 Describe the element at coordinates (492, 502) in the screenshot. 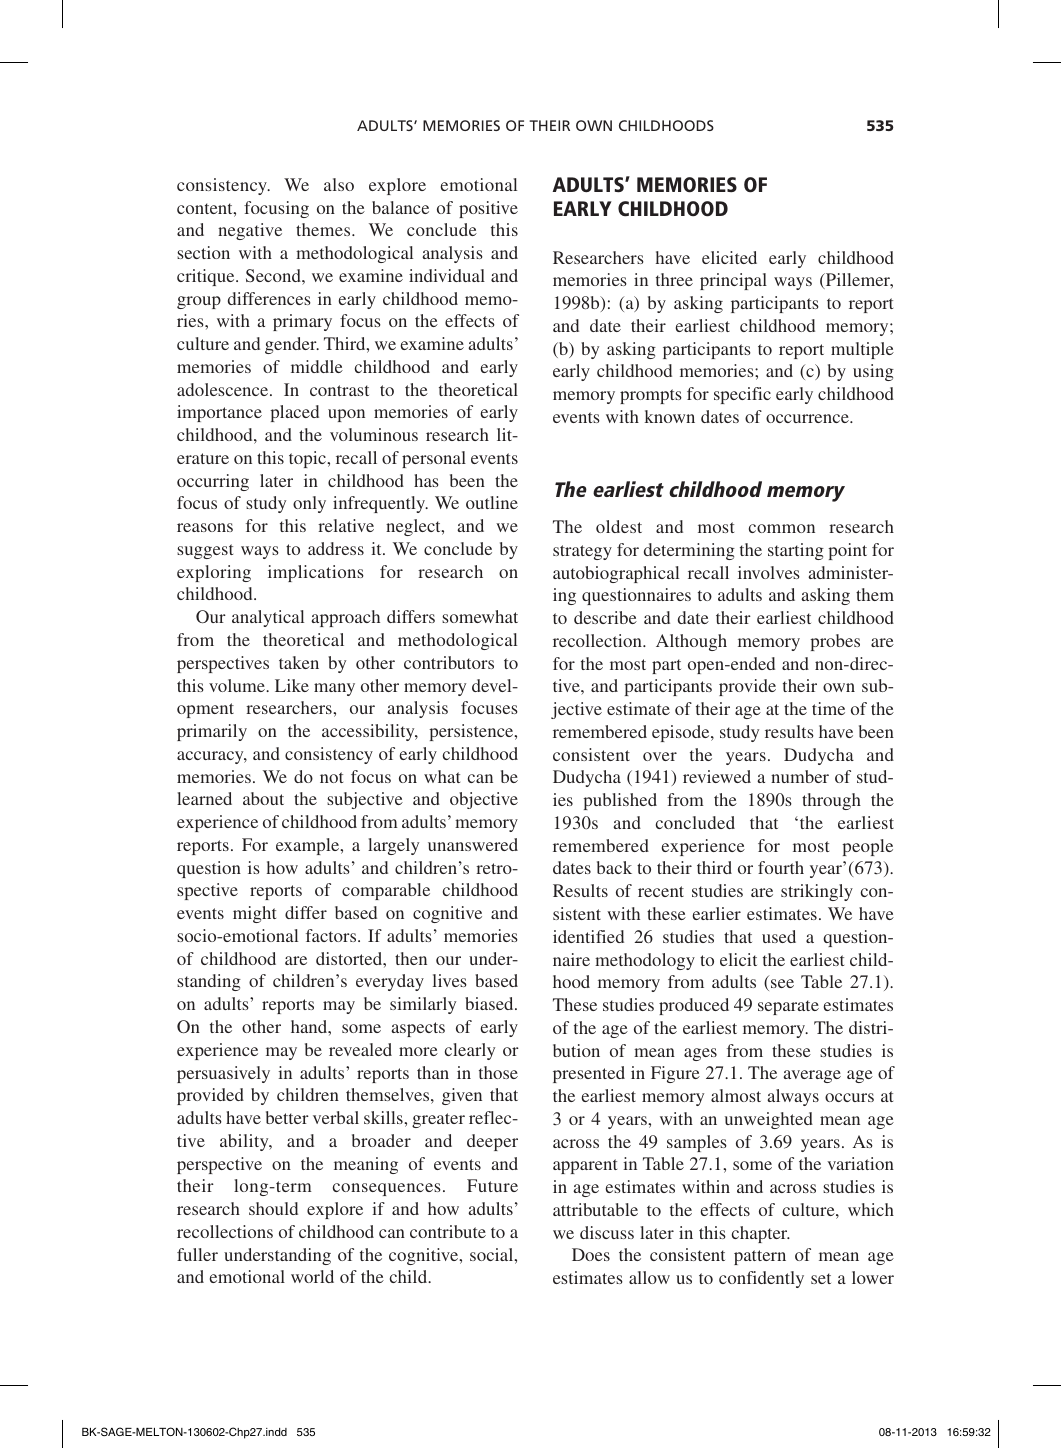

I see `outline` at that location.
